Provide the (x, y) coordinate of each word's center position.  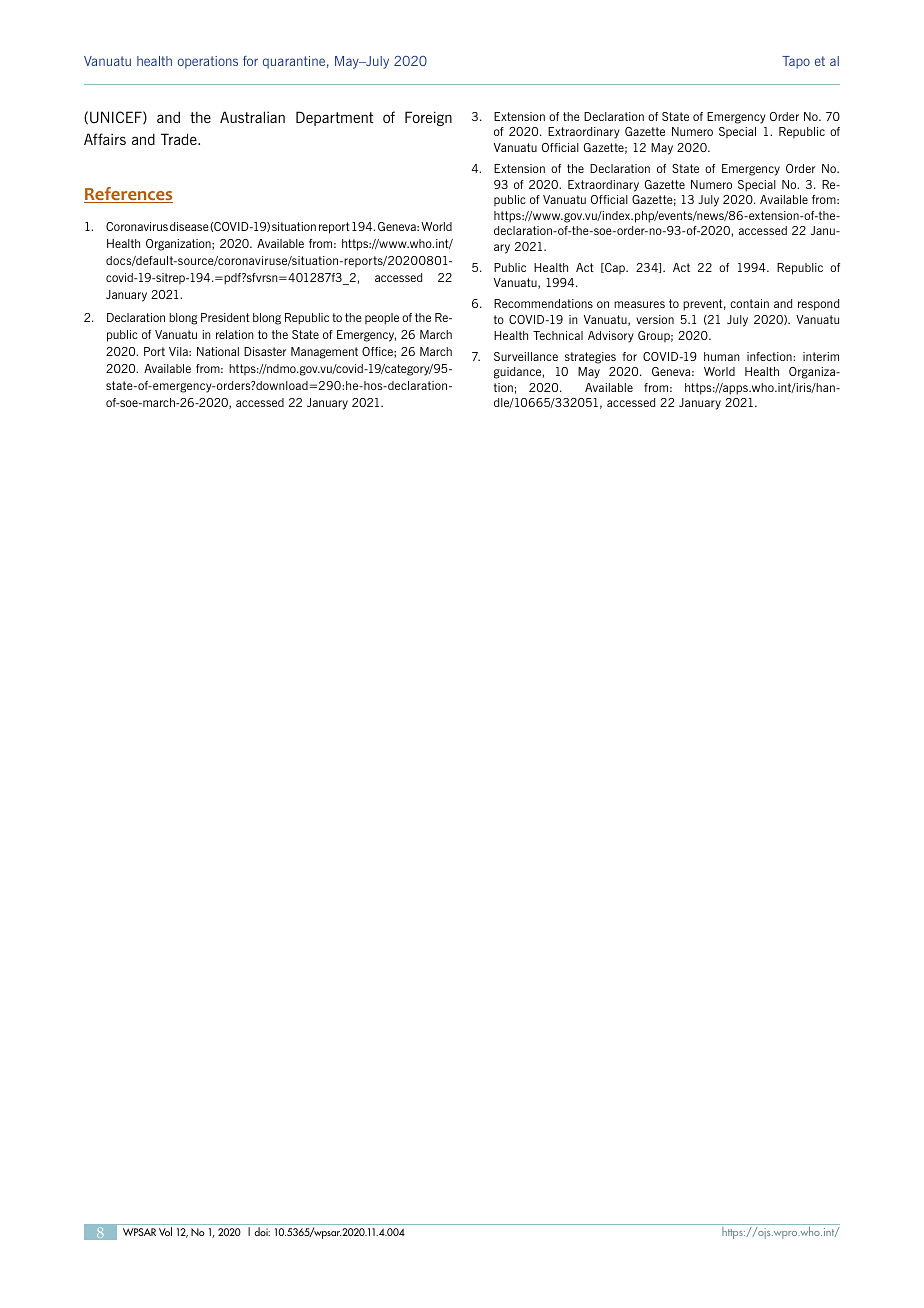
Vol (165, 1231)
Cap (615, 268)
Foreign (428, 118)
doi (262, 1231)
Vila (179, 351)
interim (821, 356)
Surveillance (526, 356)
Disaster (265, 351)
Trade (180, 139)
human (721, 356)
